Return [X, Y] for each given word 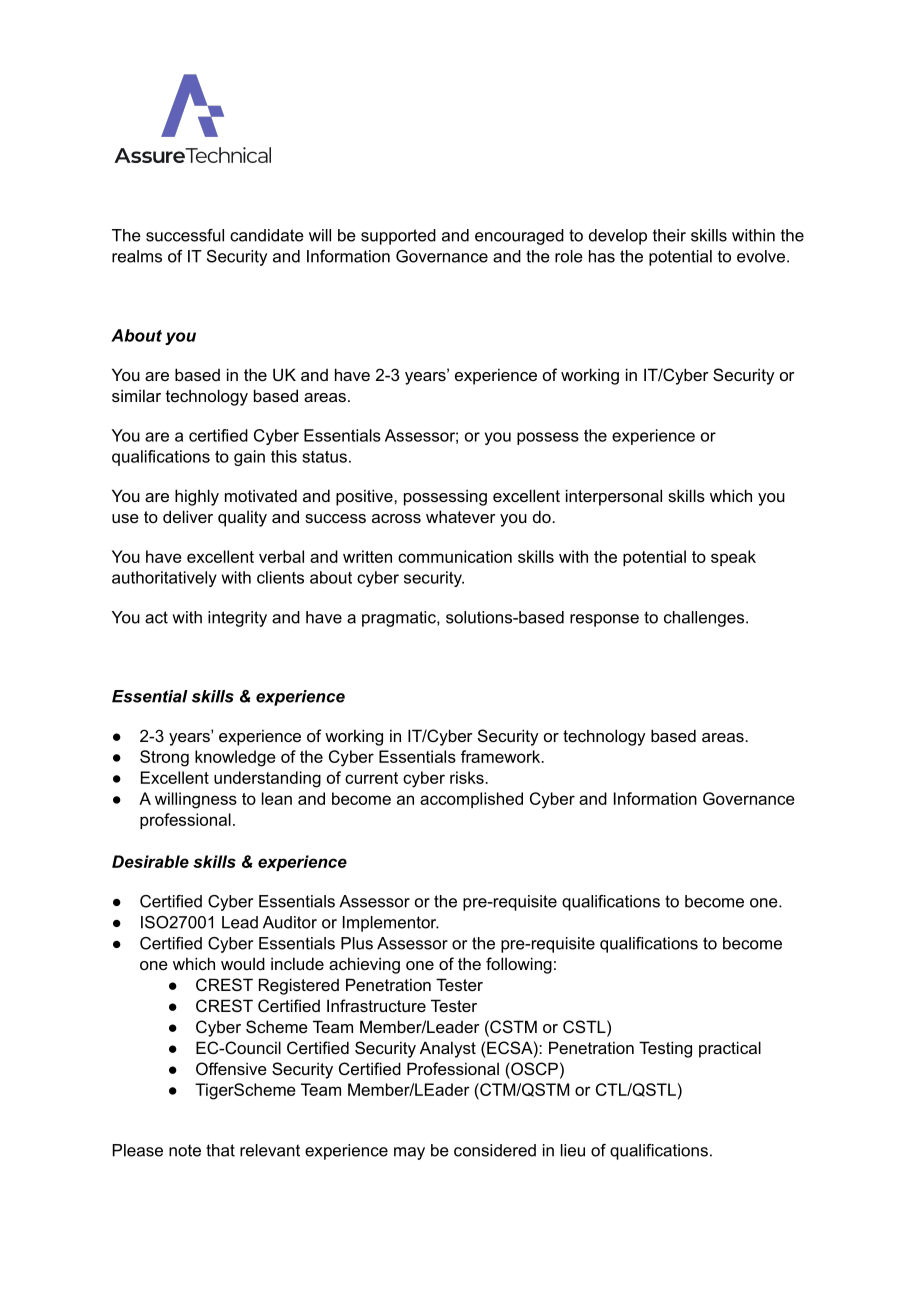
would [243, 963]
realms [137, 256]
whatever [461, 516]
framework [502, 756]
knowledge [235, 758]
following [519, 965]
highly [197, 497]
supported [398, 237]
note [185, 1150]
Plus [357, 943]
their [669, 235]
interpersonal [614, 497]
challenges [705, 619]
